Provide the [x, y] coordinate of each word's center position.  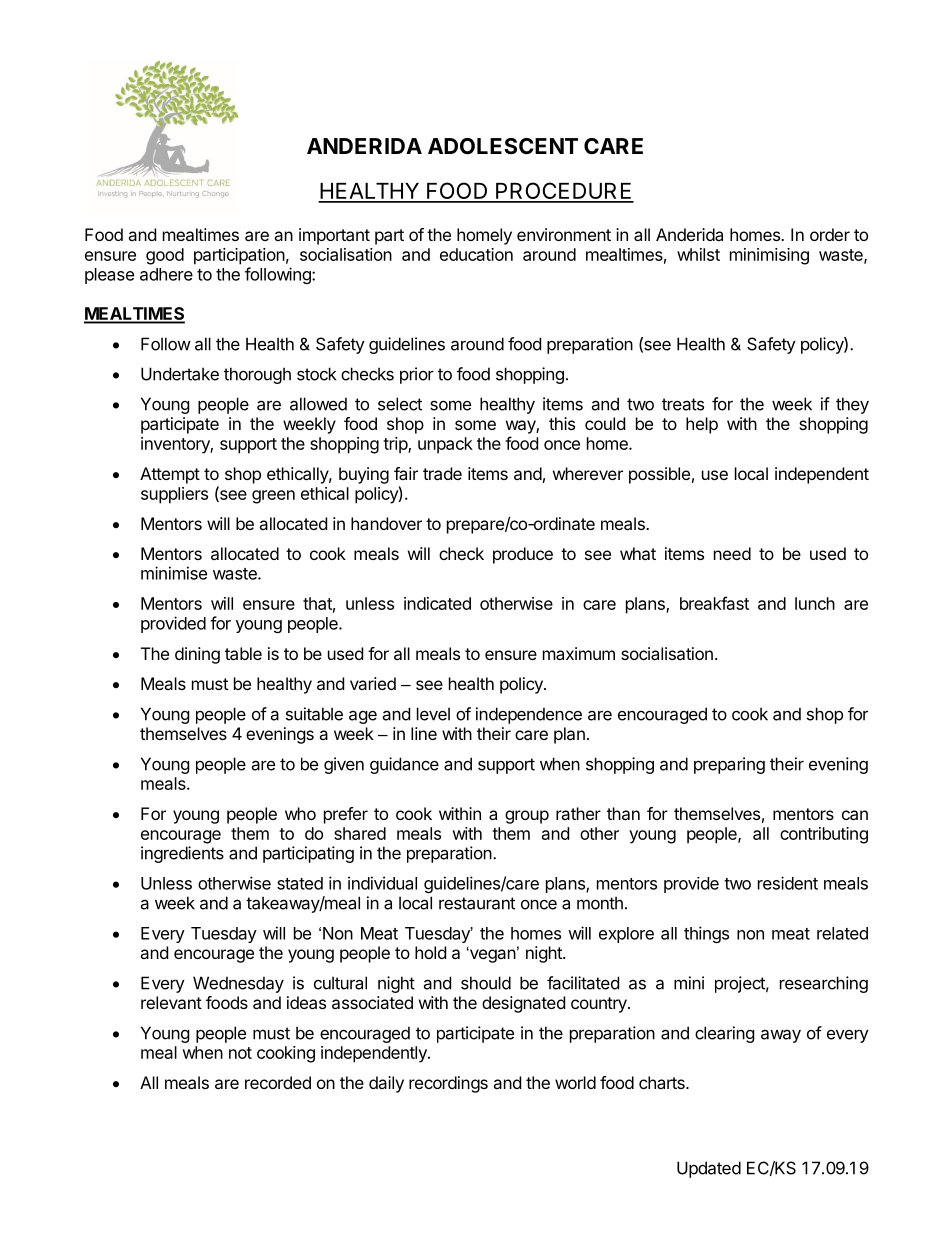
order [830, 234]
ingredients [182, 854]
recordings [448, 1084]
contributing [824, 835]
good [165, 256]
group [527, 817]
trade [442, 473]
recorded [278, 1082]
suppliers [174, 495]
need [732, 553]
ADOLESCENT [503, 146]
